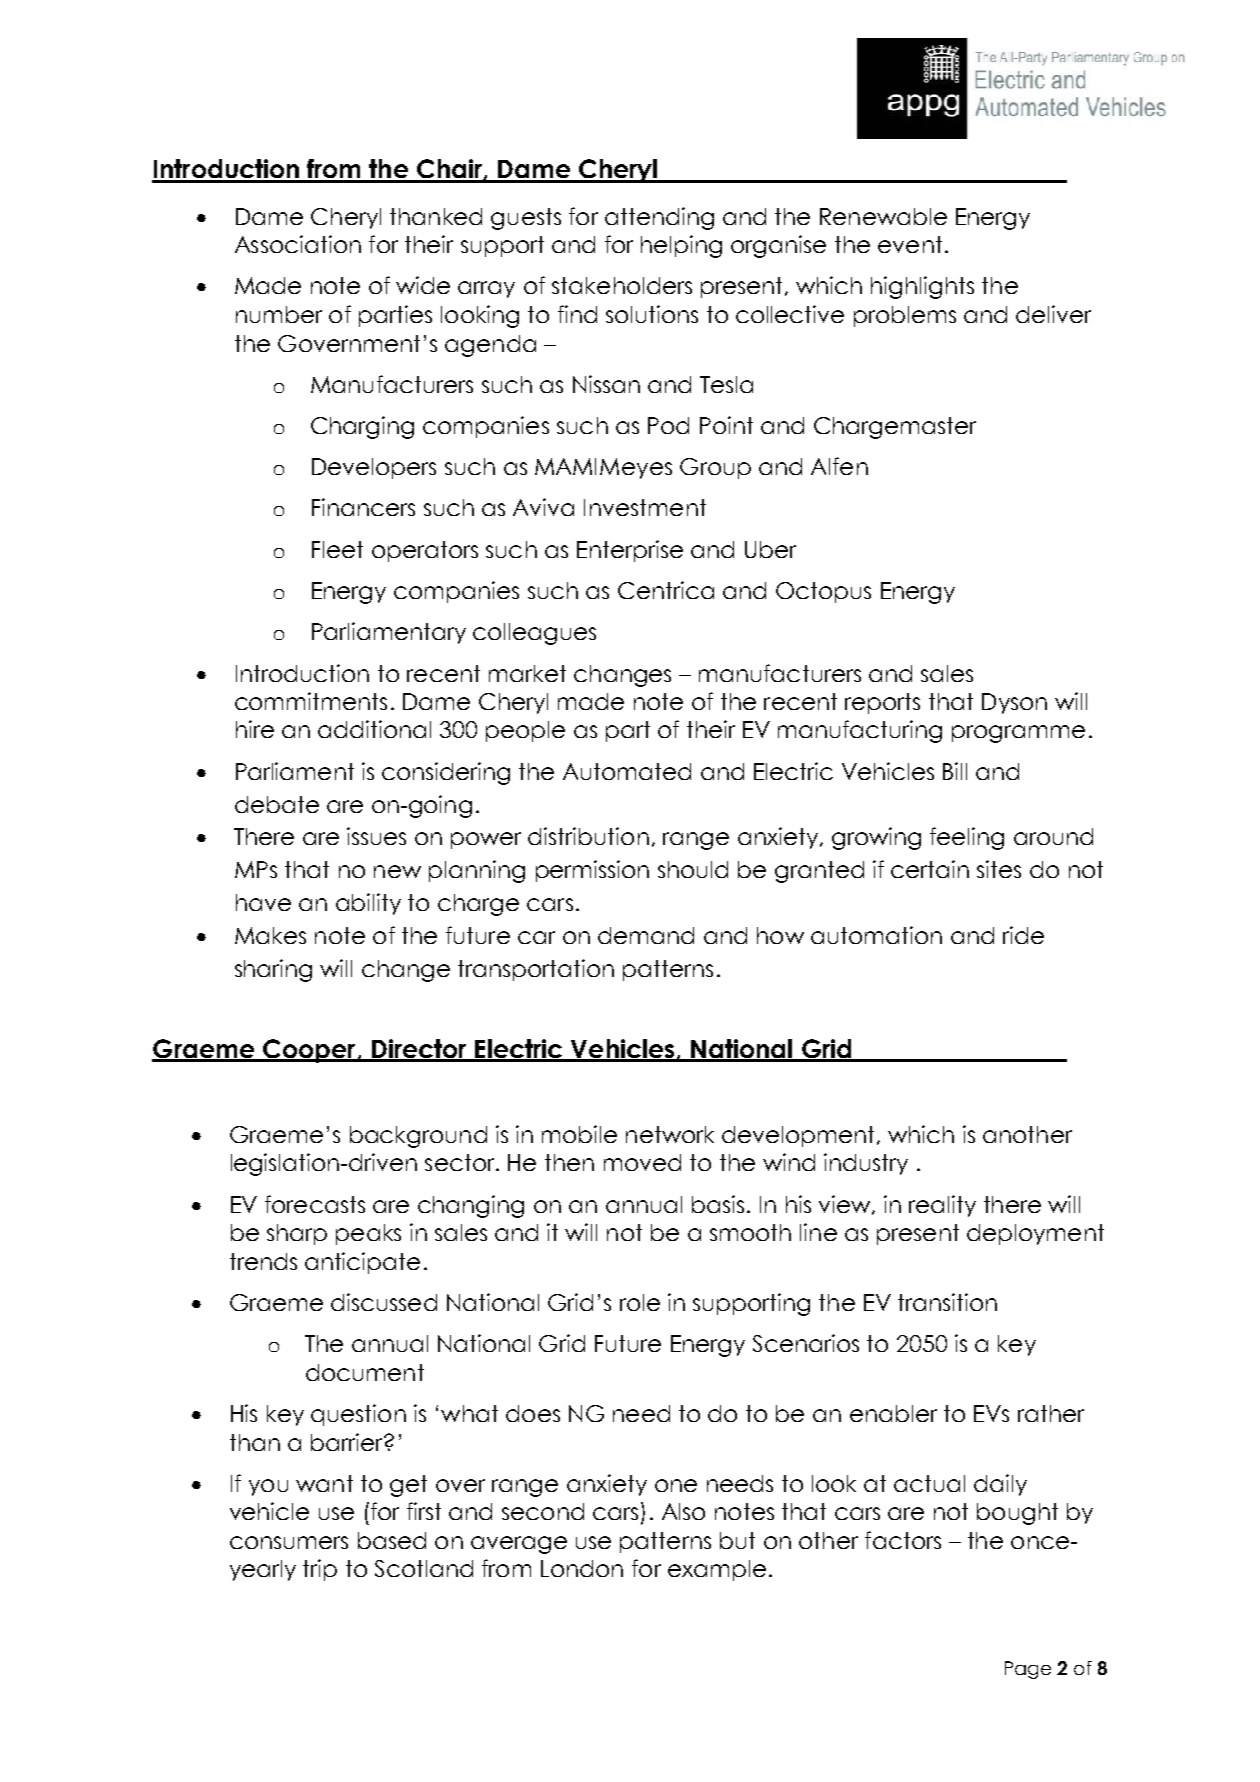 The image size is (1260, 1782). Describe the element at coordinates (922, 287) in the image. I see `highlights` at that location.
